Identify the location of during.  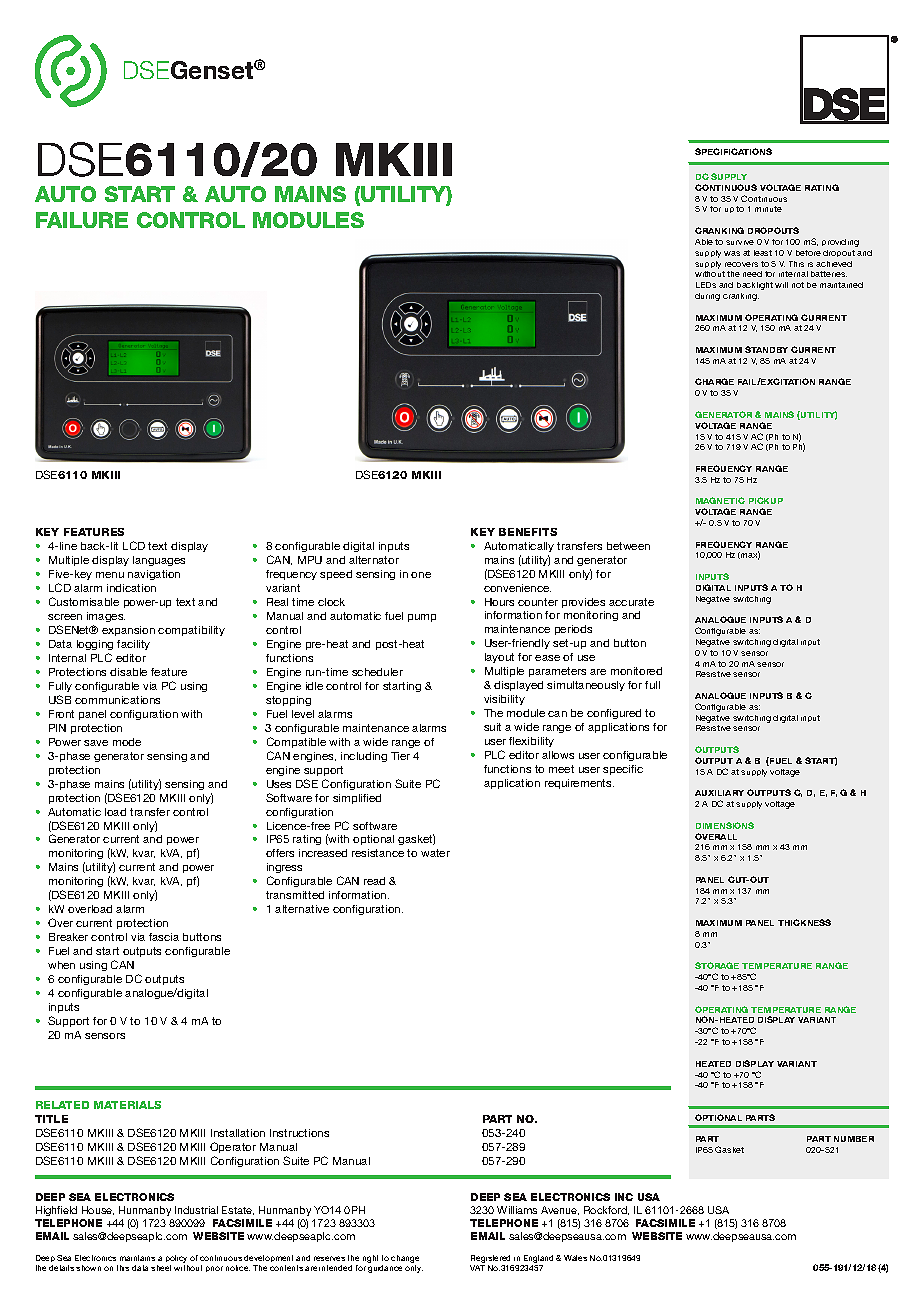
(707, 297).
